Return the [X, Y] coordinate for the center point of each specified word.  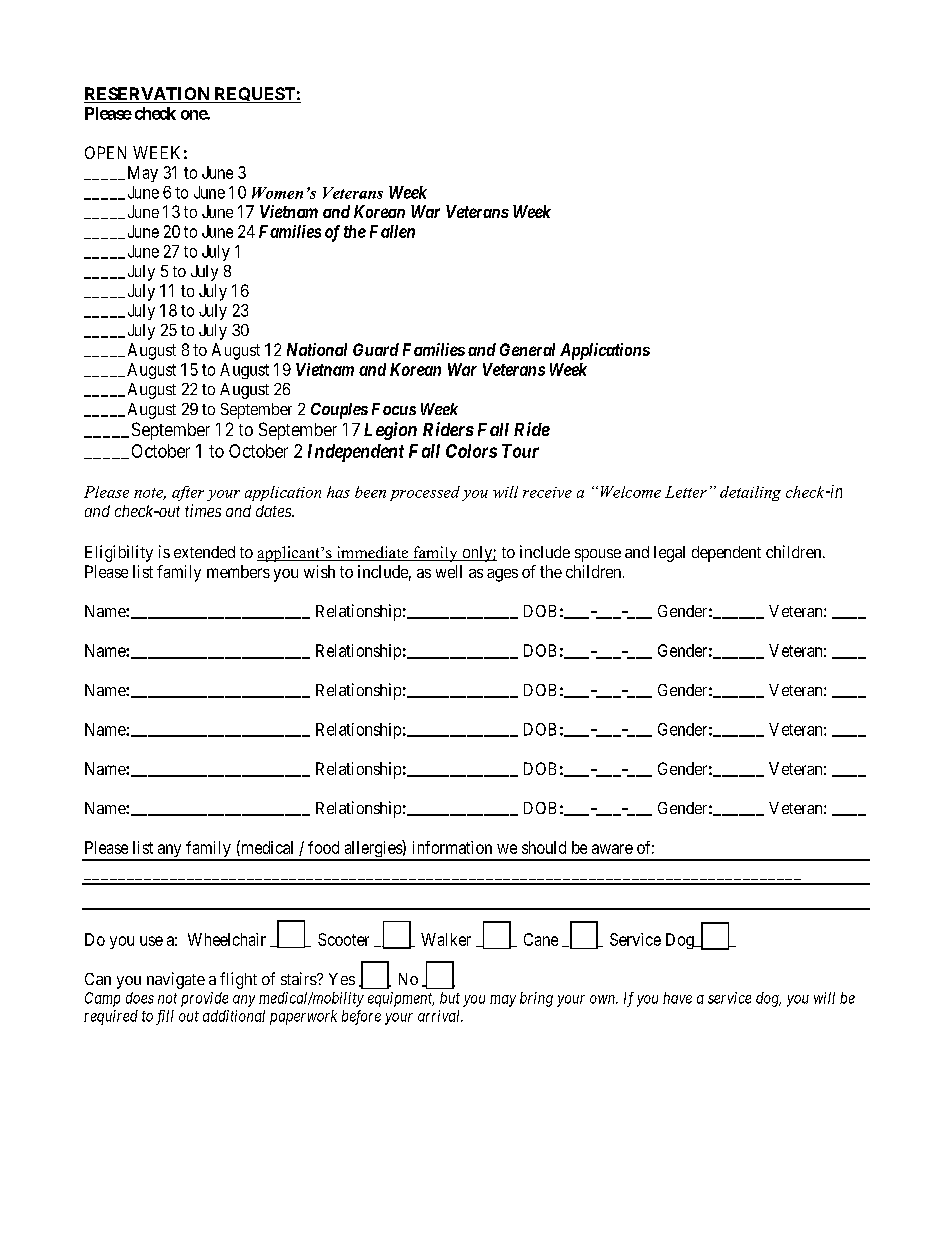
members [238, 571]
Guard [376, 349]
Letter [686, 492]
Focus [394, 409]
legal [669, 554]
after [188, 493]
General [527, 349]
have [677, 998]
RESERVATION [148, 95]
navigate [176, 980]
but [450, 998]
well [449, 571]
